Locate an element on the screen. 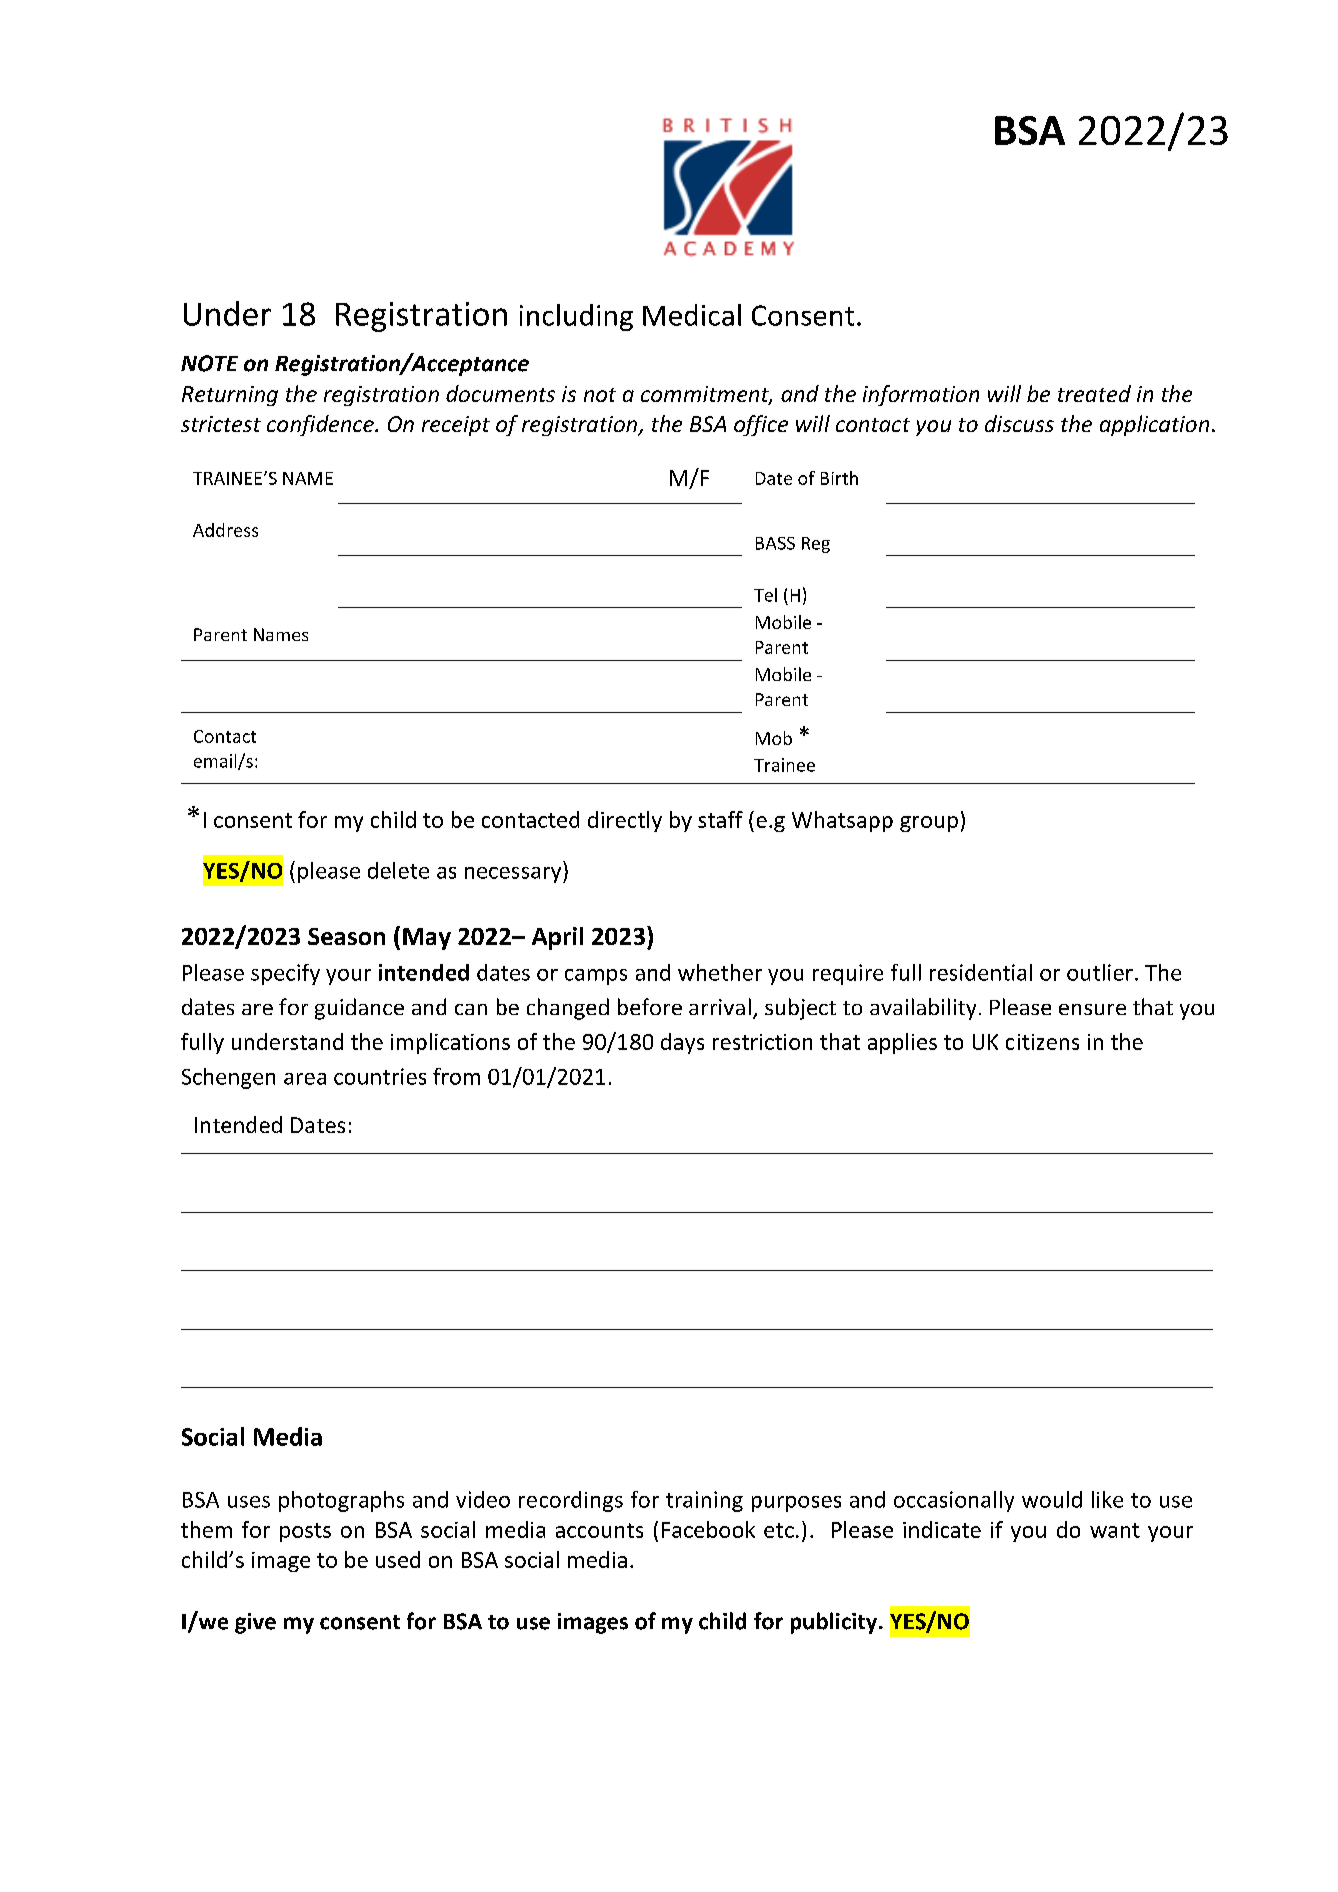 This screenshot has width=1338, height=1892. Facebook is located at coordinates (708, 1529).
